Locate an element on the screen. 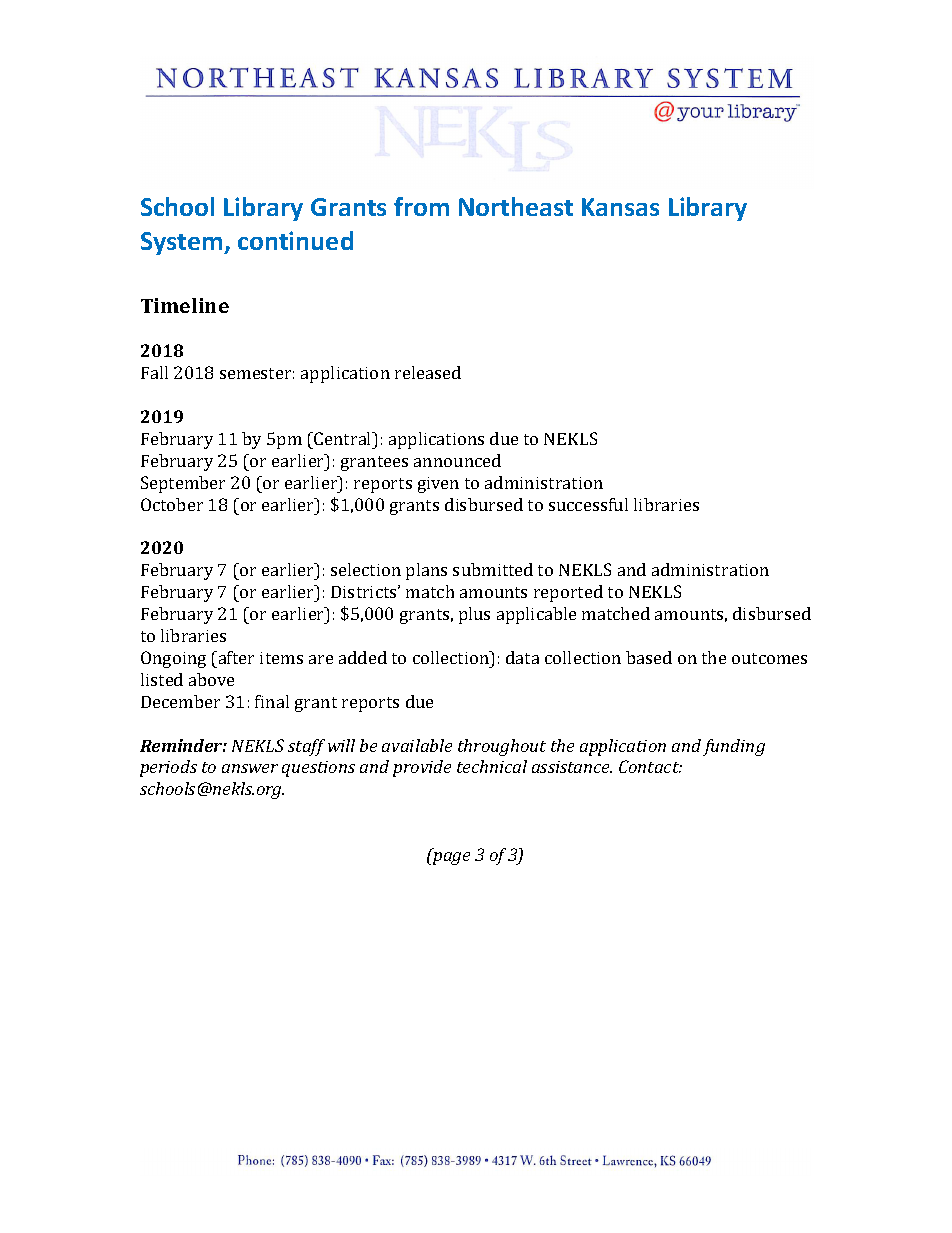  from is located at coordinates (421, 206).
